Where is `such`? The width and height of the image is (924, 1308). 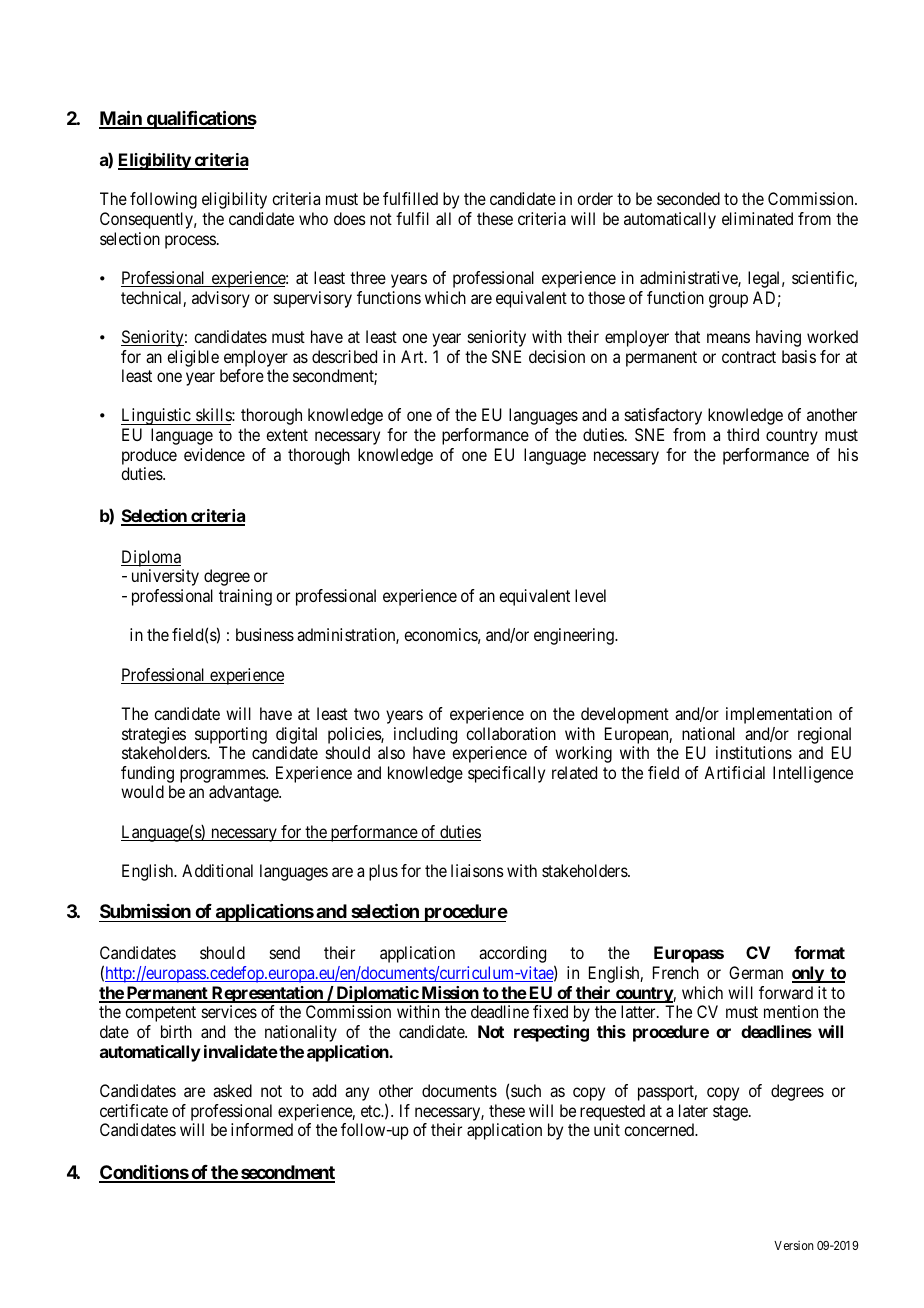 such is located at coordinates (526, 1090).
